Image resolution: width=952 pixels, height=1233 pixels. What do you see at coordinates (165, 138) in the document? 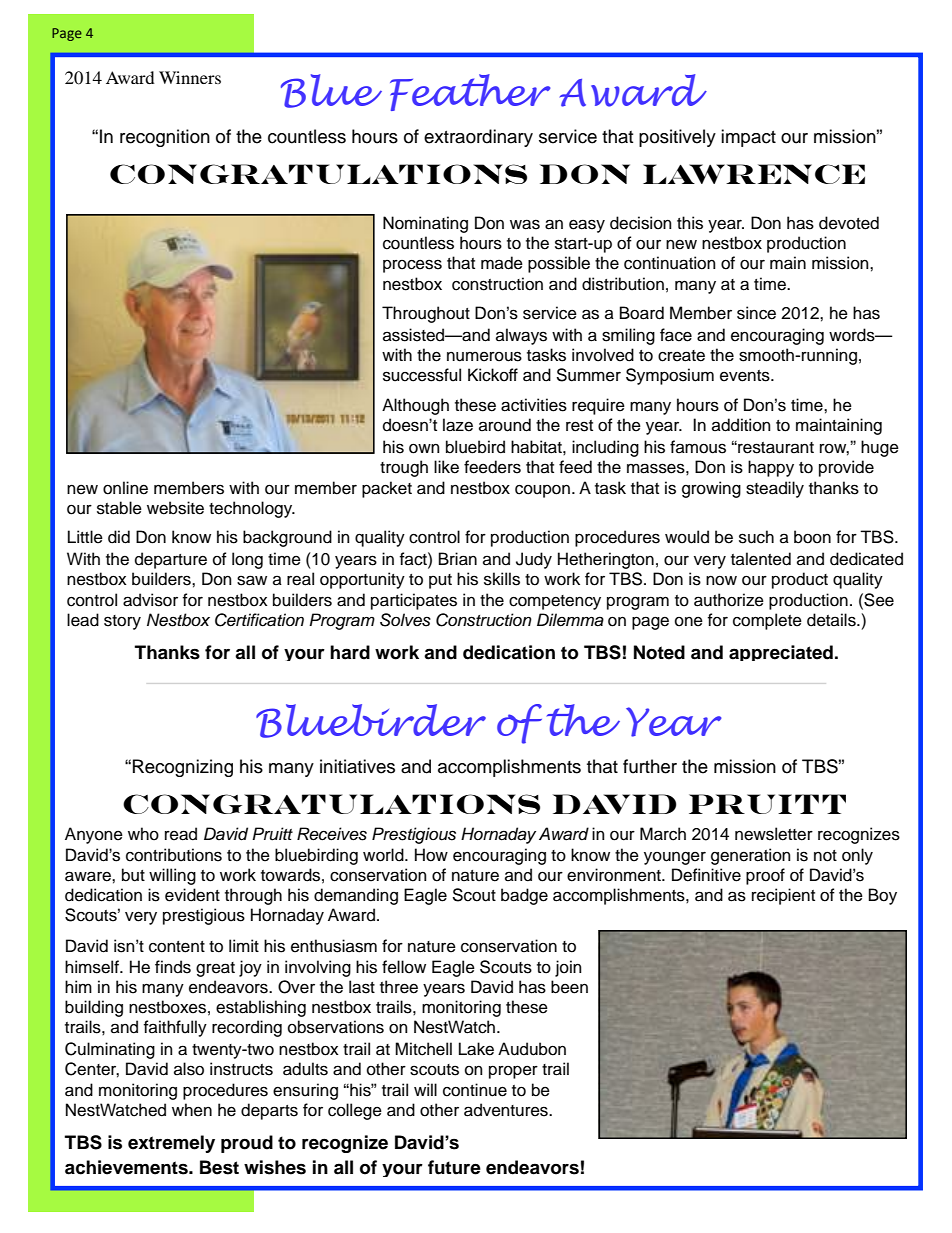
I see `recognition` at bounding box center [165, 138].
